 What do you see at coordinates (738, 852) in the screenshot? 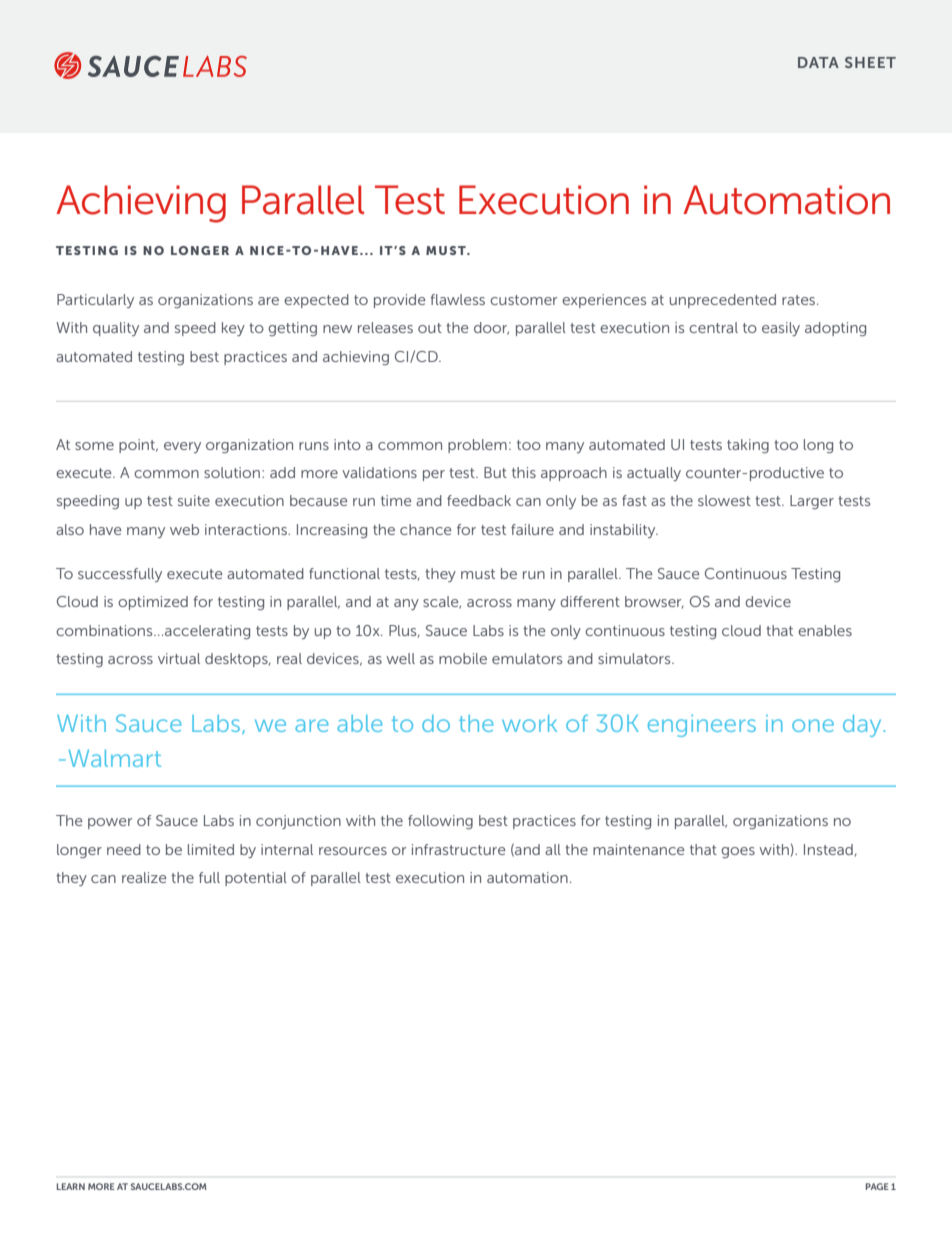
I see `goes` at bounding box center [738, 852].
